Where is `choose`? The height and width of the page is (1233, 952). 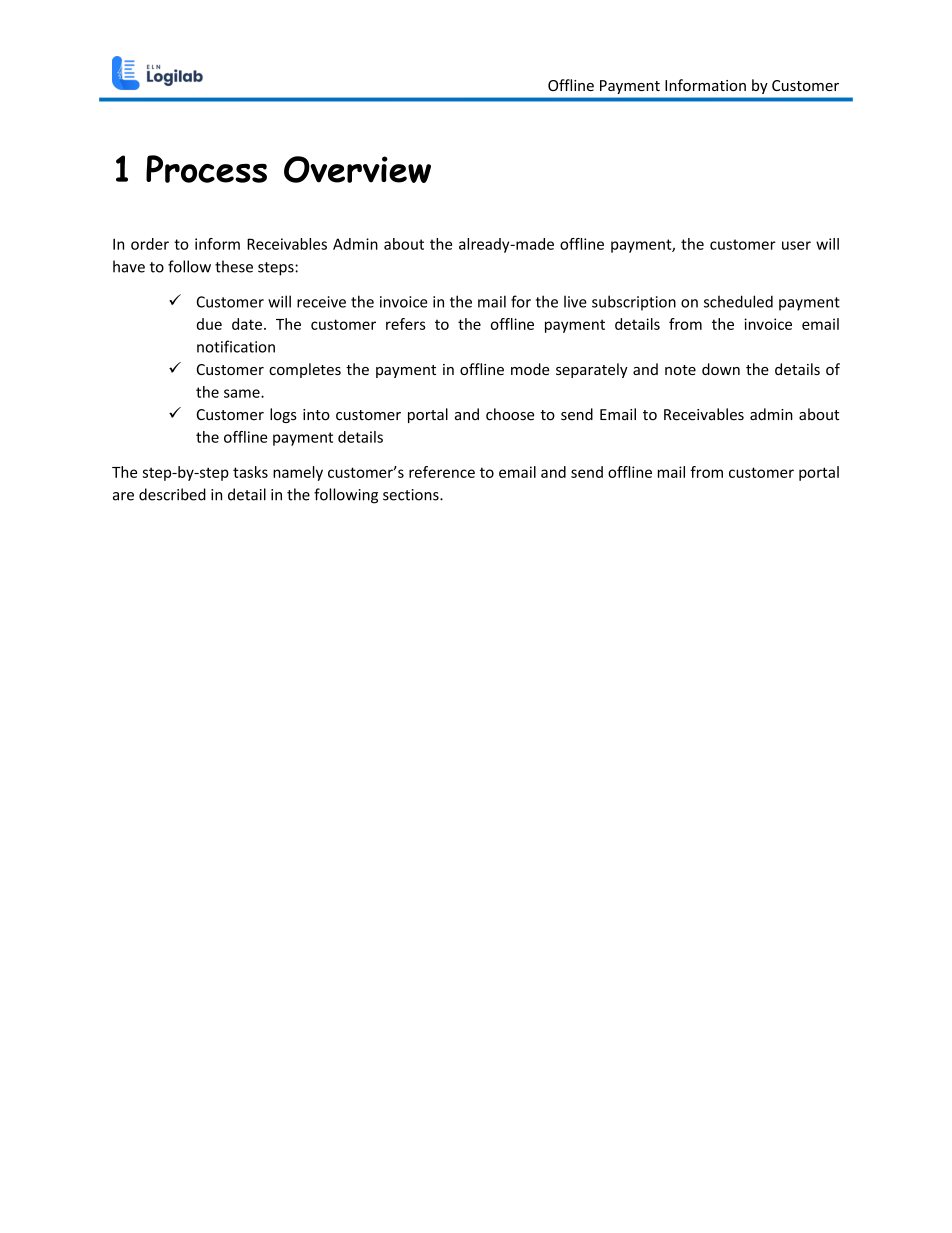
choose is located at coordinates (510, 414).
